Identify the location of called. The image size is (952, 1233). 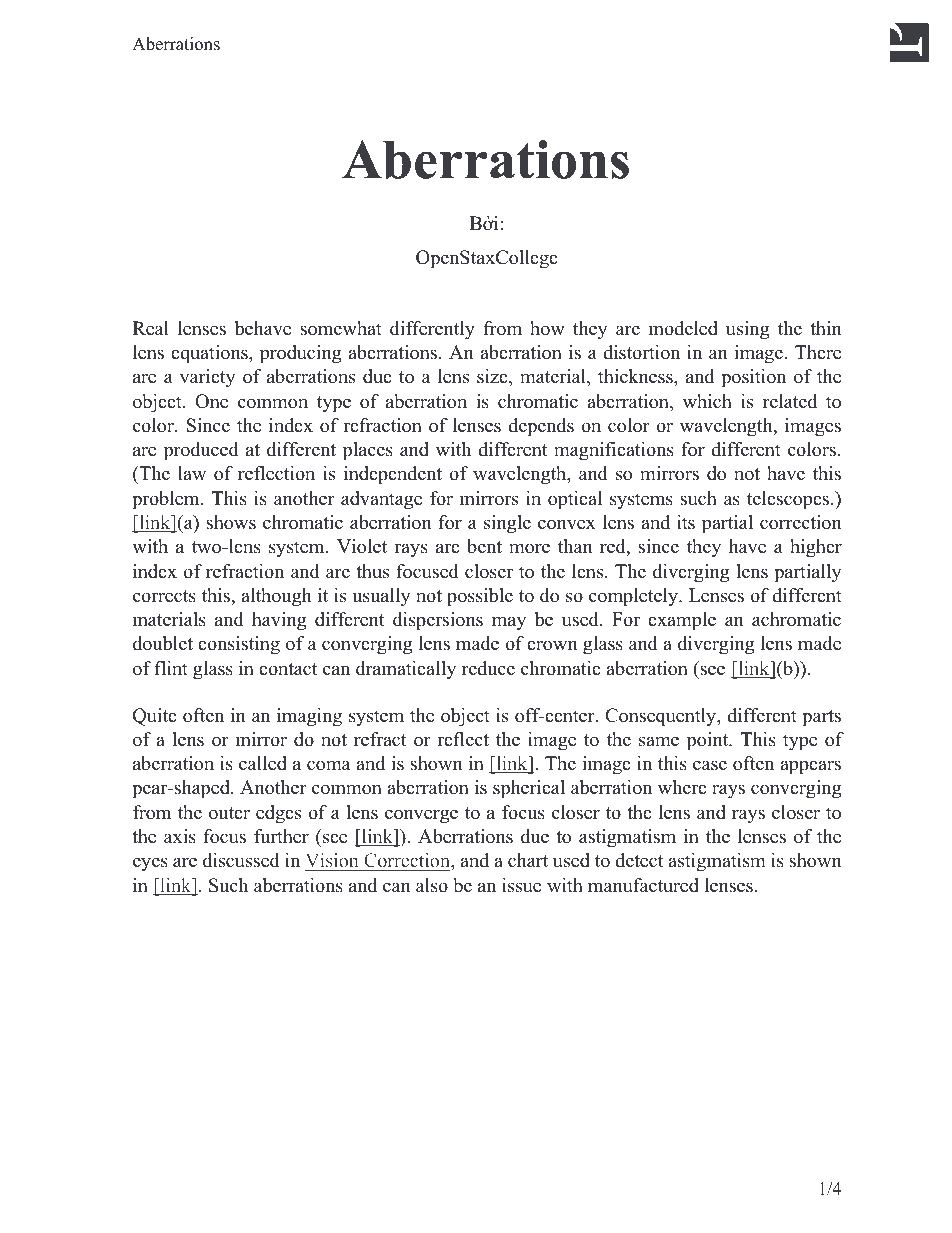
(263, 763).
